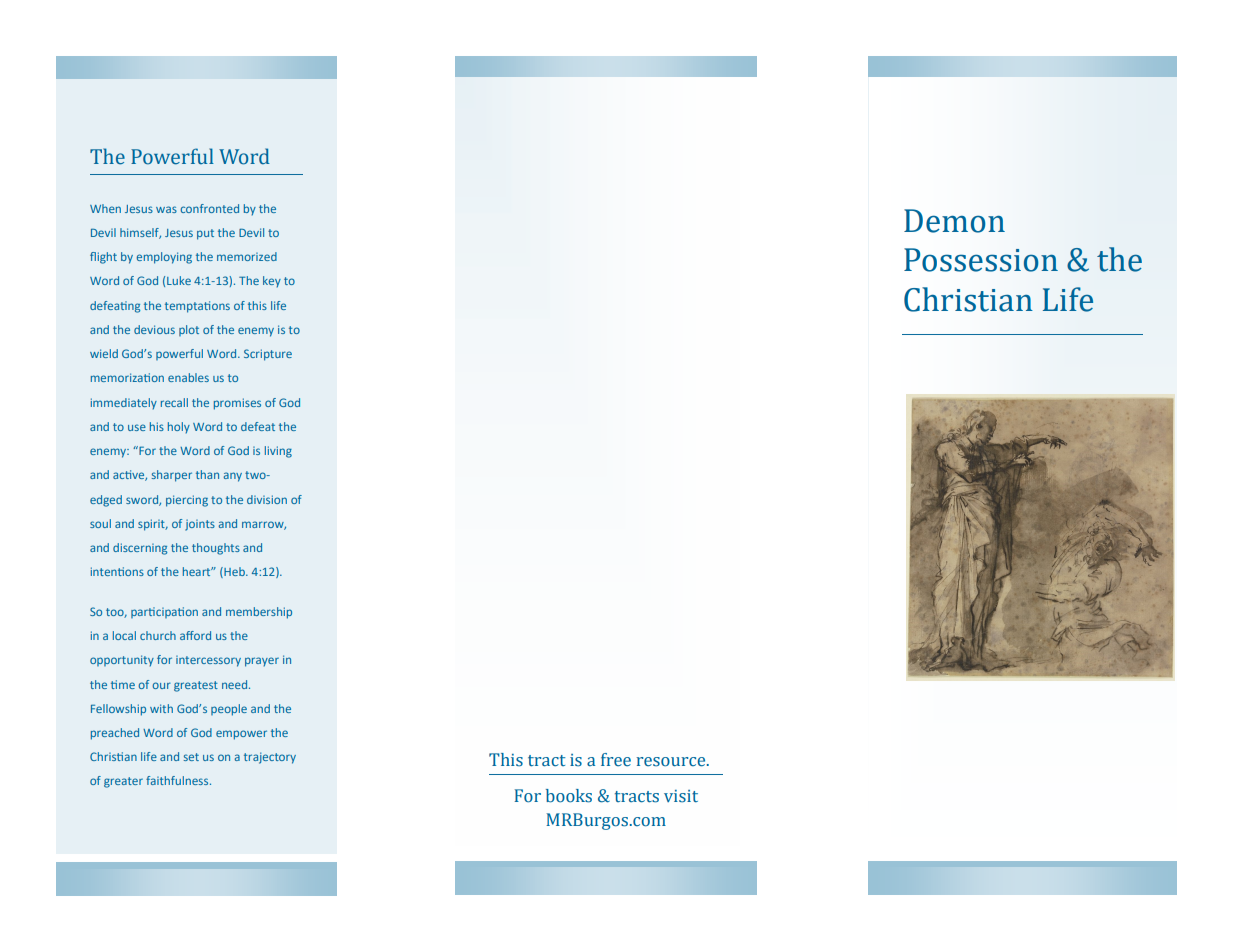  What do you see at coordinates (187, 501) in the document?
I see `piercing` at bounding box center [187, 501].
